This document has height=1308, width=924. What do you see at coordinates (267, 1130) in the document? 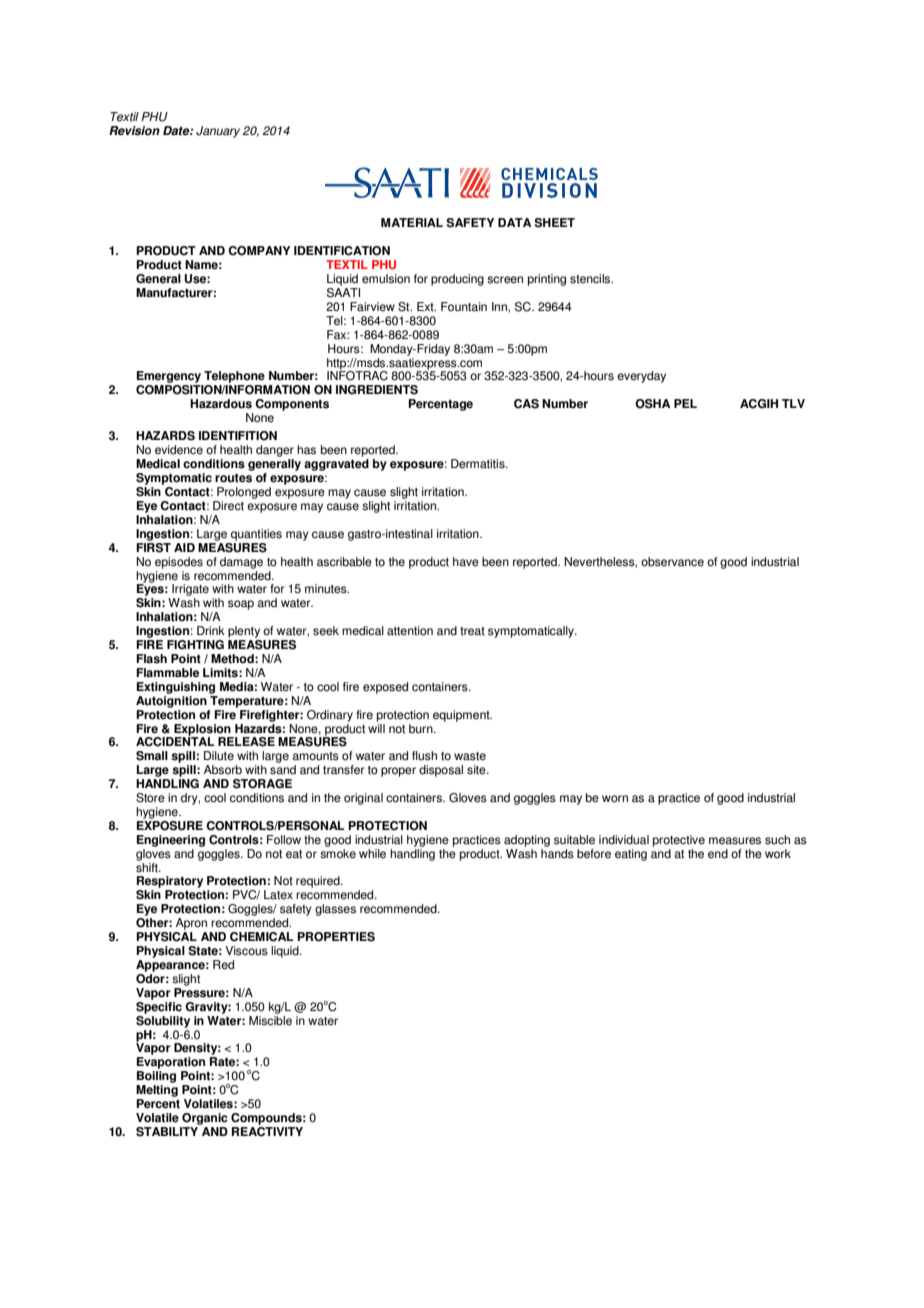
I see `REACTIVITY` at bounding box center [267, 1130].
